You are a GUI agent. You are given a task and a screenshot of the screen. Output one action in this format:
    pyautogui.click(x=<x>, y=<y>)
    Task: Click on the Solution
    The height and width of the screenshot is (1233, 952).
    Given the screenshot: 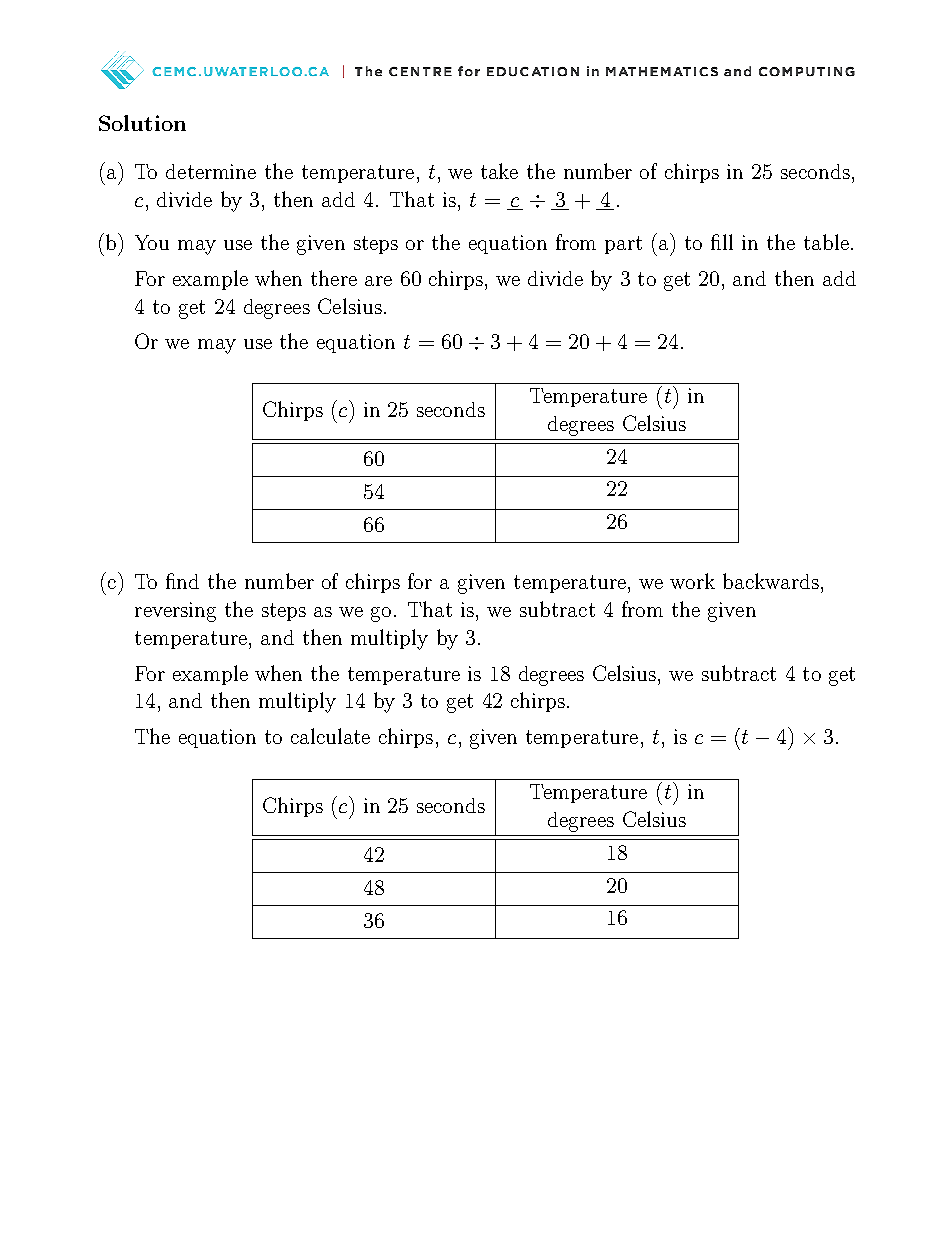 What is the action you would take?
    pyautogui.click(x=142, y=123)
